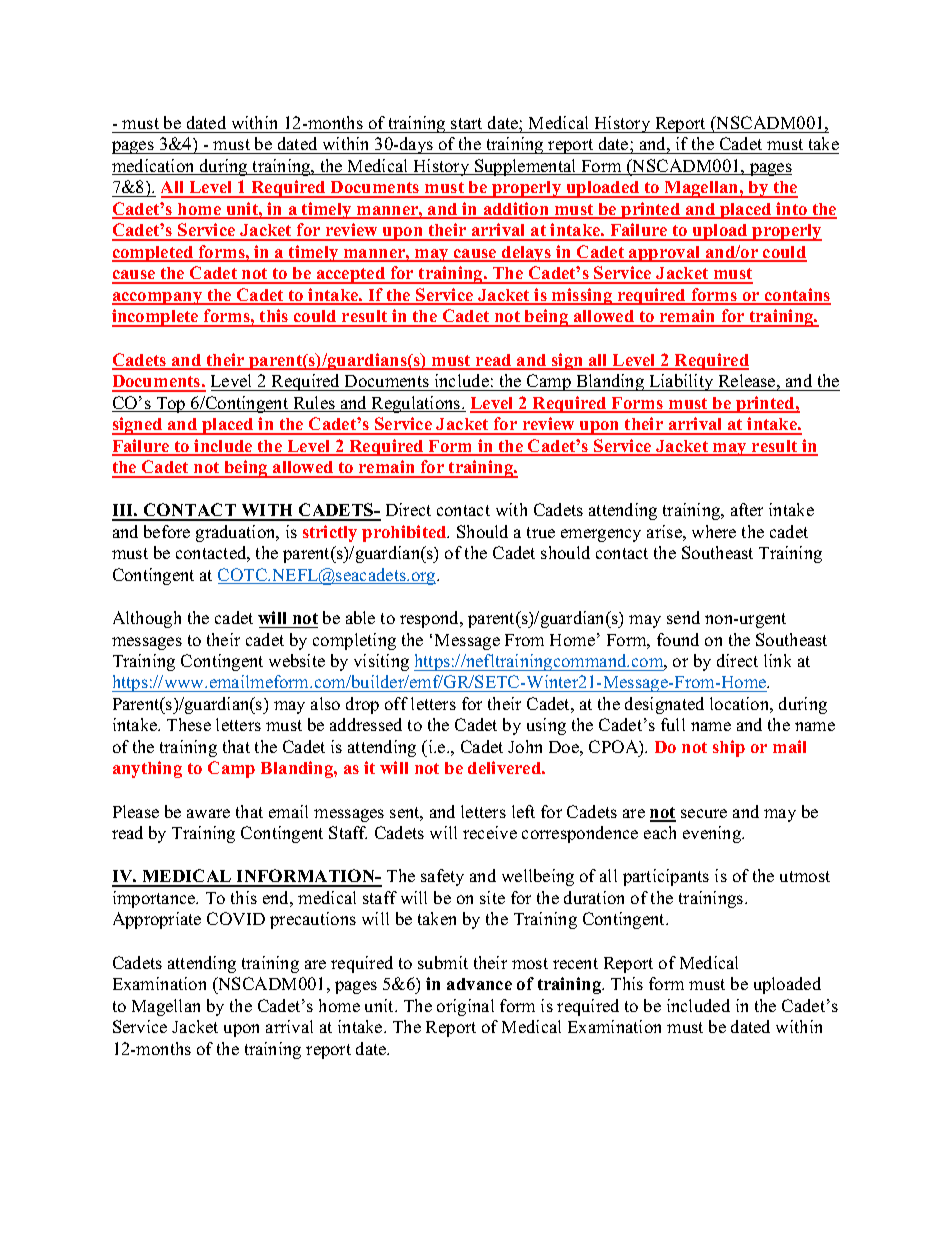  I want to click on advance, so click(479, 984).
